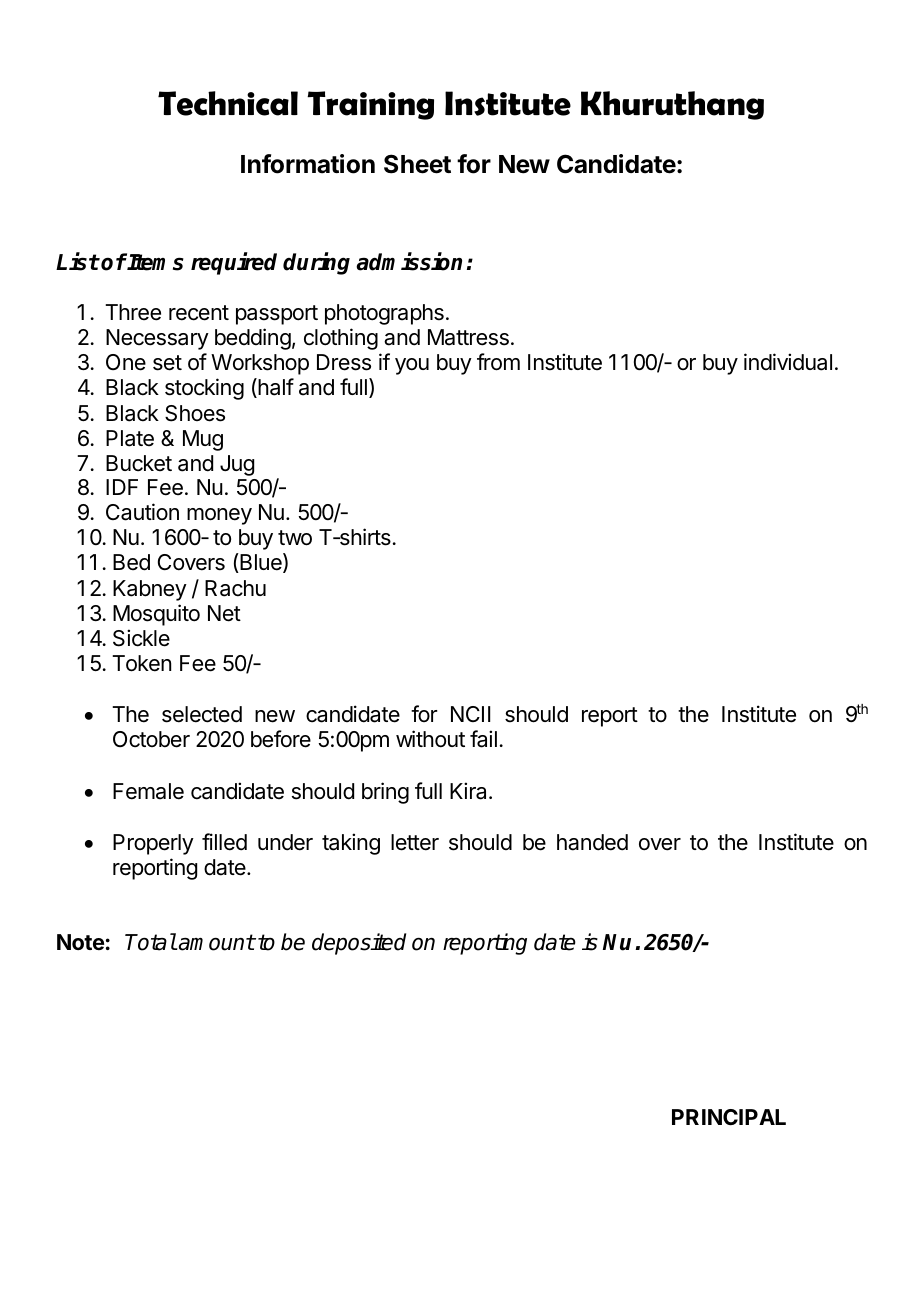  I want to click on Necessary, so click(157, 339).
